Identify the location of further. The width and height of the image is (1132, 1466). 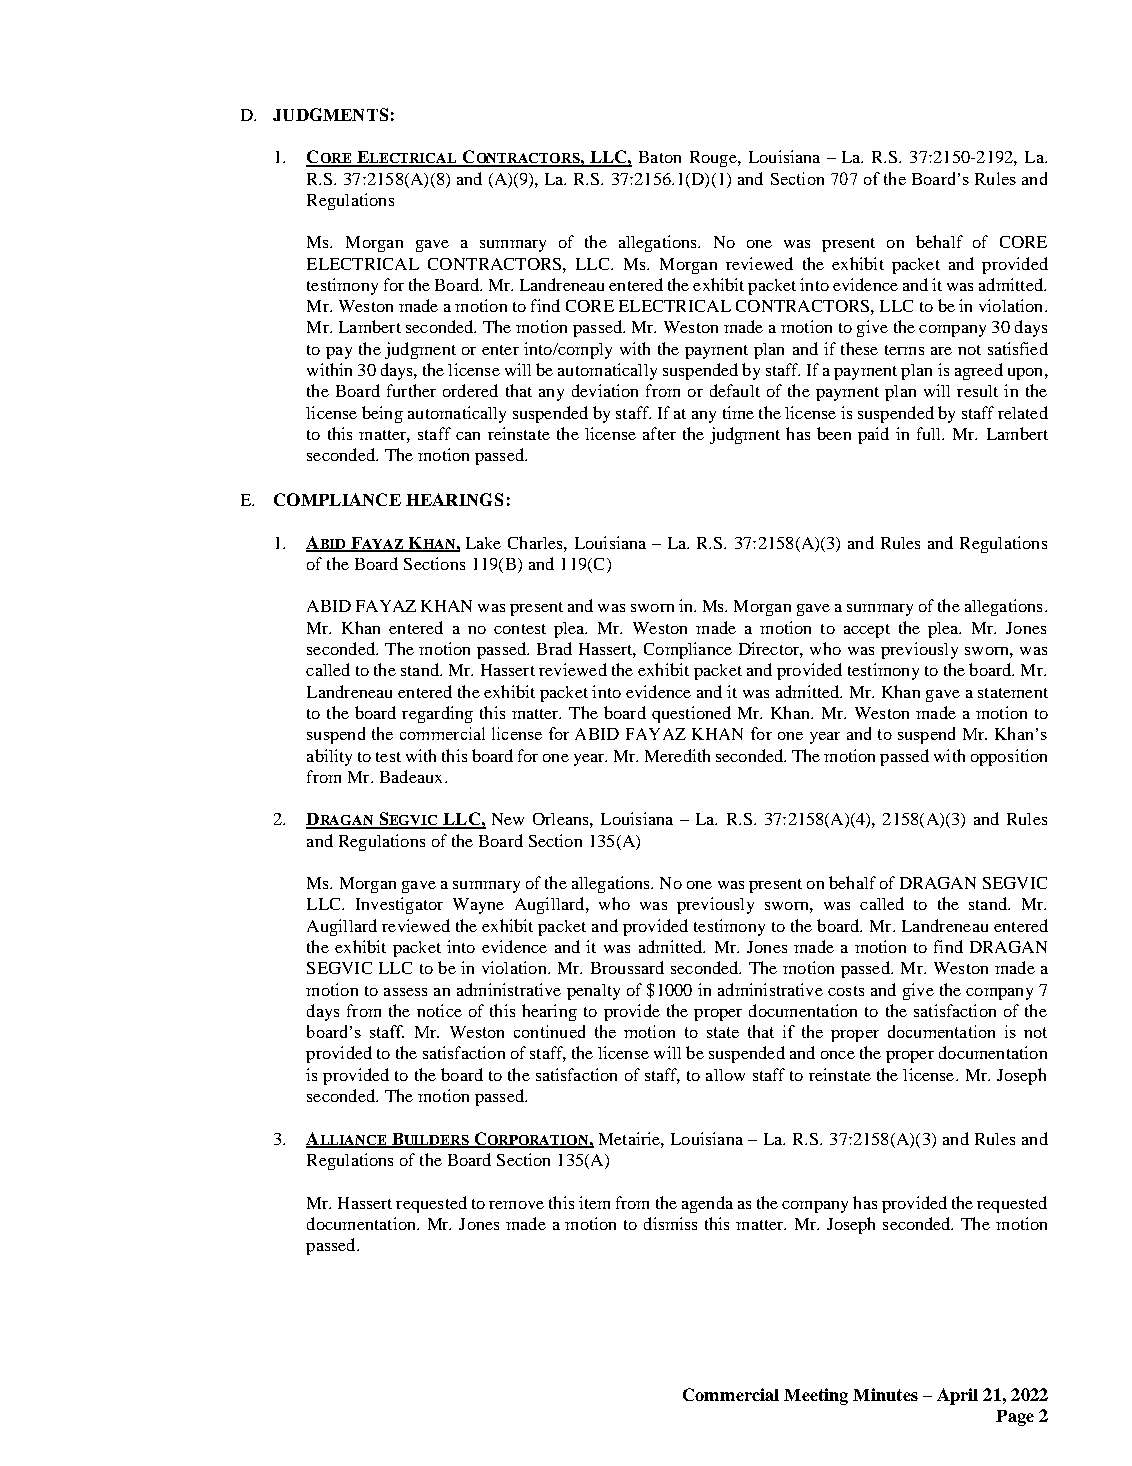
(411, 390).
